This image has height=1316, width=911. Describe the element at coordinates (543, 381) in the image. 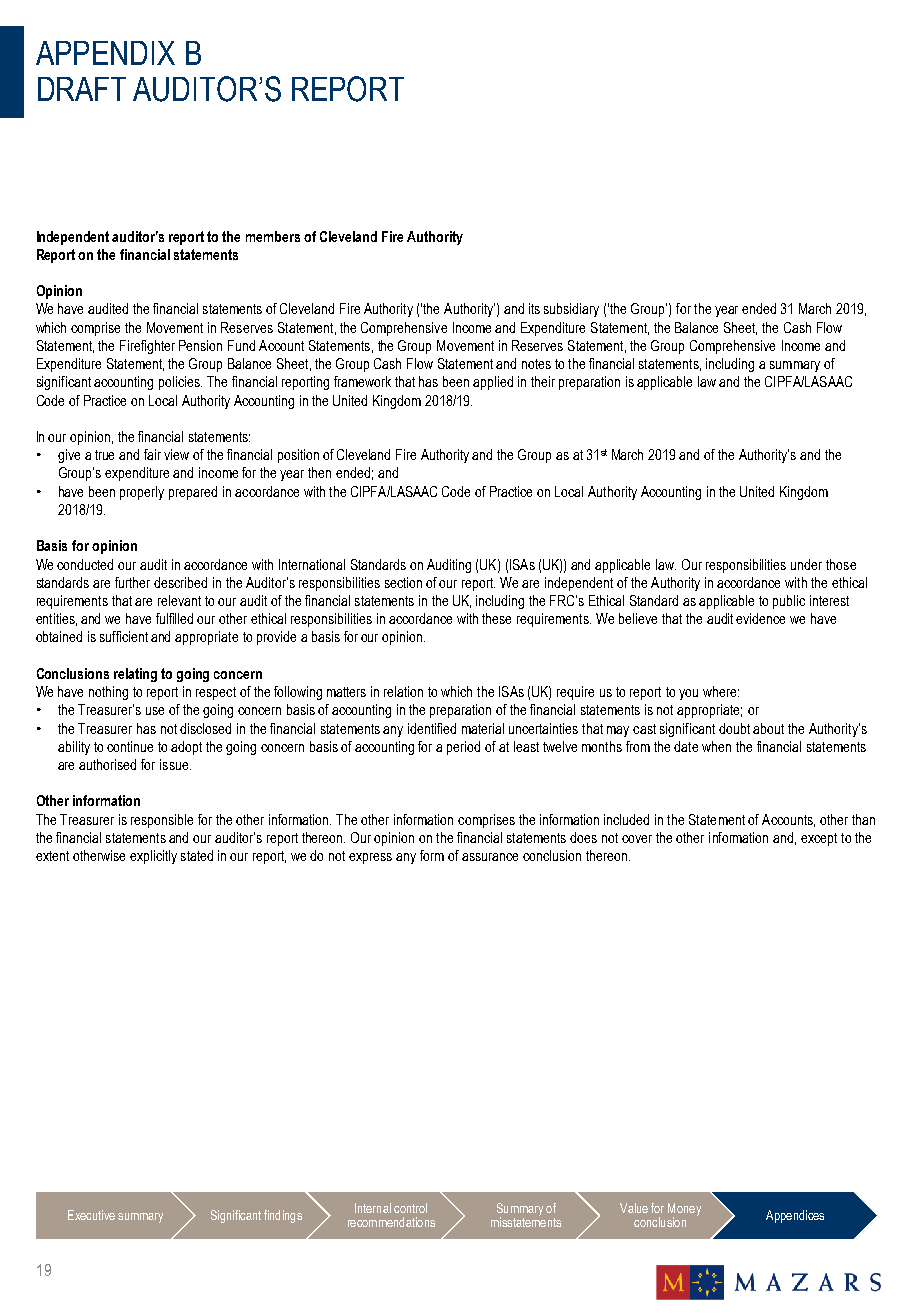

I see `their` at that location.
